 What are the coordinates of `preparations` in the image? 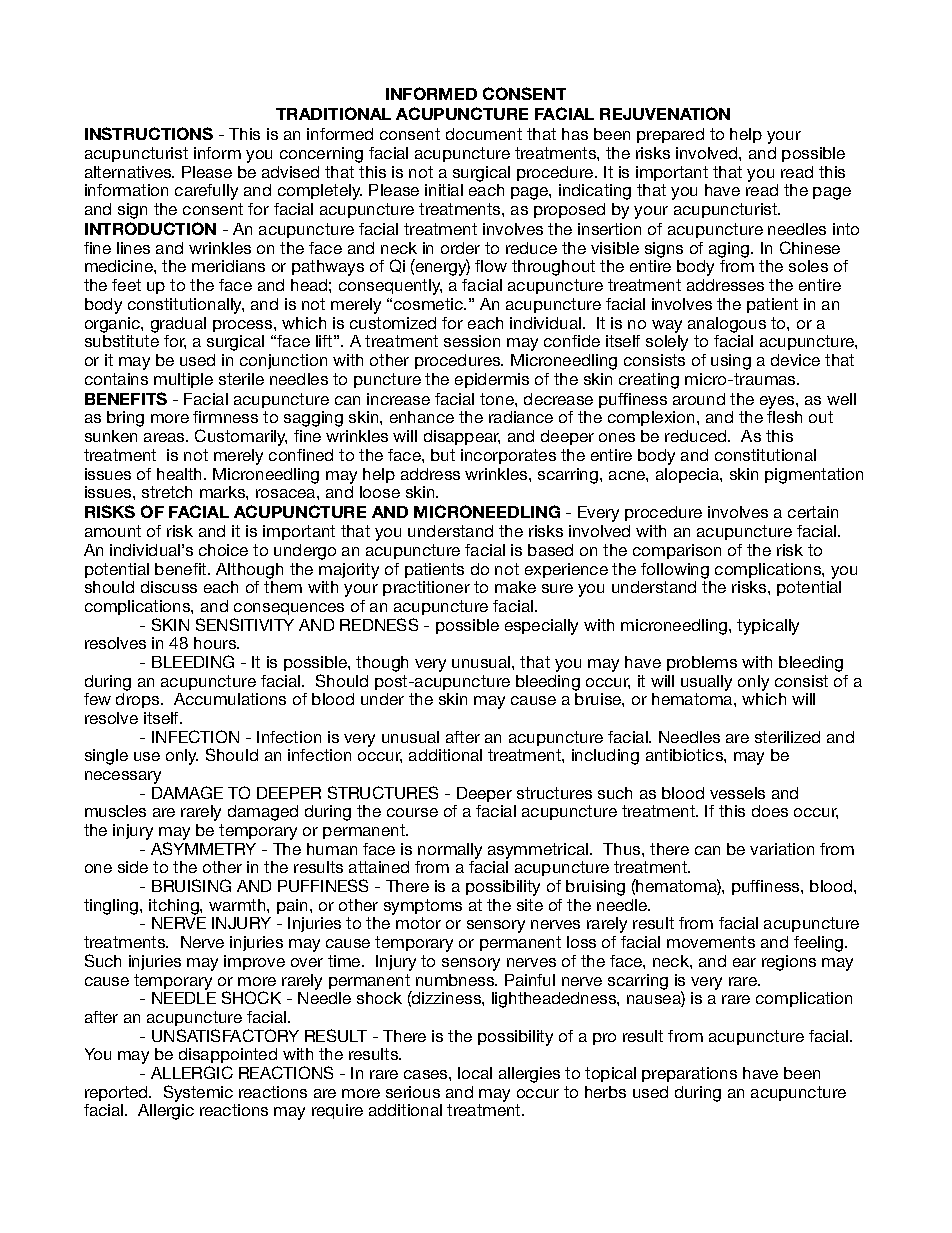 It's located at (689, 1074).
